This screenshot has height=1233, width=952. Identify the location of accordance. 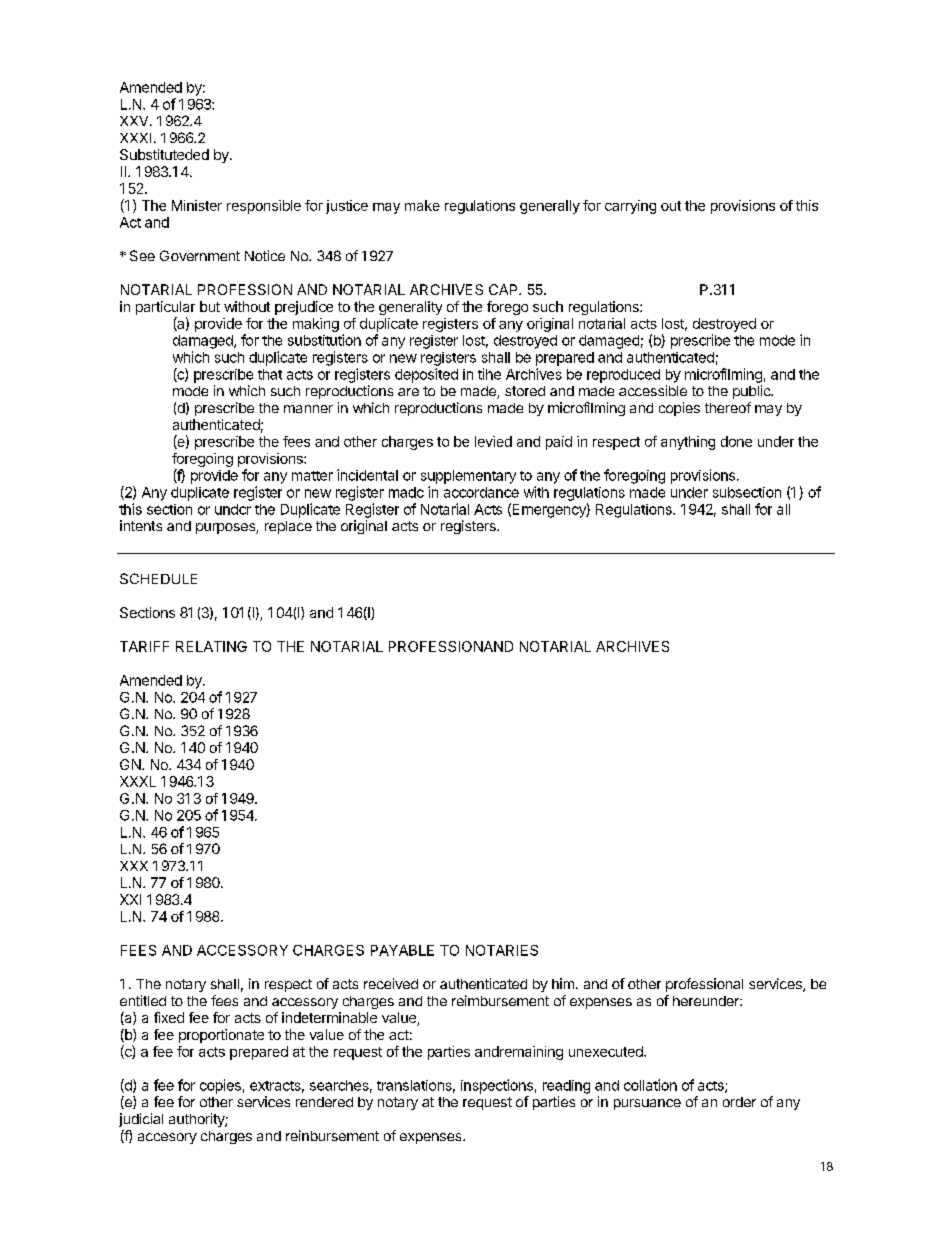
(481, 492).
